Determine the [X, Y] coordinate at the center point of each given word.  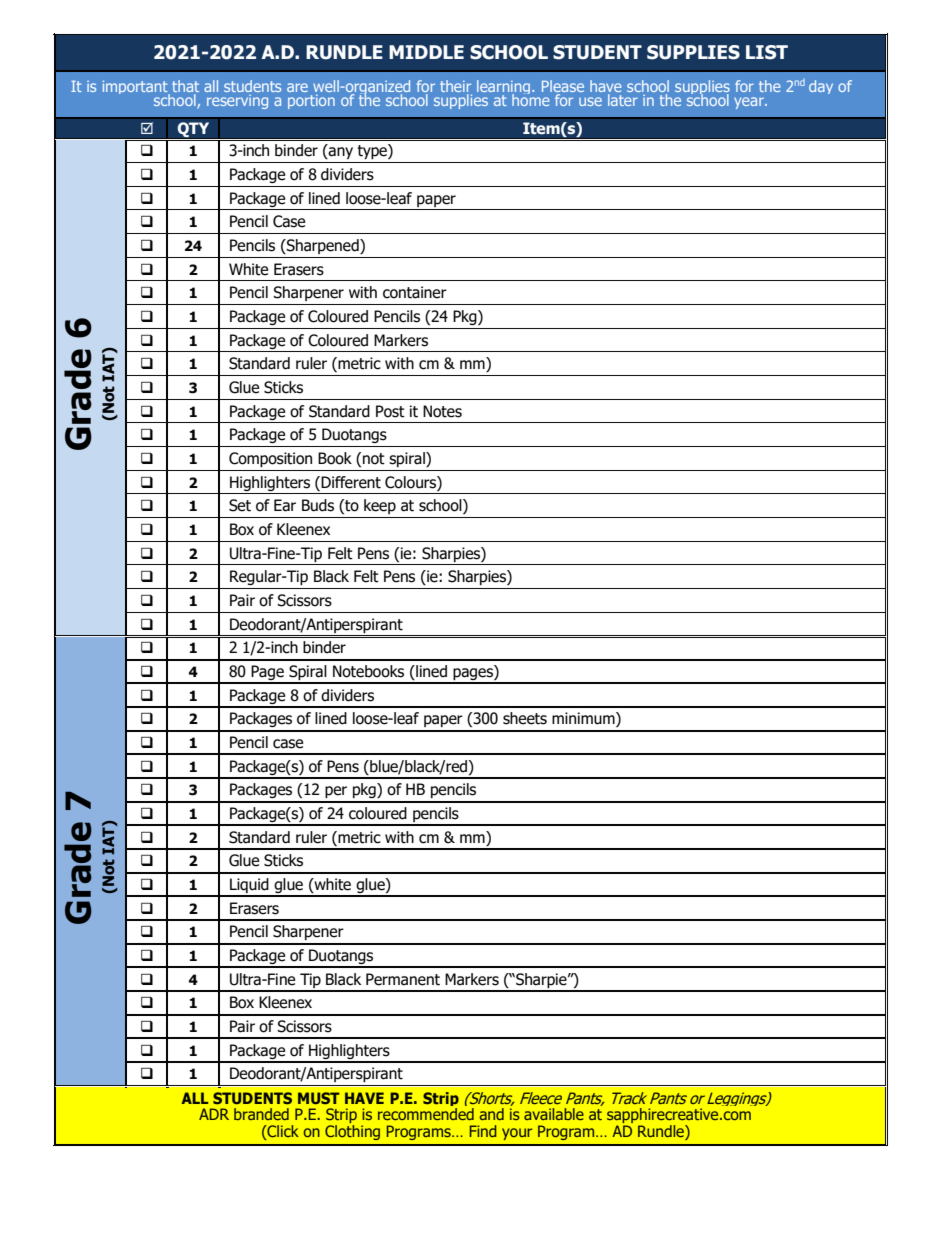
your [517, 1134]
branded [261, 1114]
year [750, 103]
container [415, 292]
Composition [270, 459]
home [531, 98]
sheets [525, 718]
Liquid [249, 887]
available [554, 1114]
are [297, 87]
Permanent [403, 979]
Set [240, 505]
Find [483, 1131]
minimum [584, 719]
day [821, 87]
